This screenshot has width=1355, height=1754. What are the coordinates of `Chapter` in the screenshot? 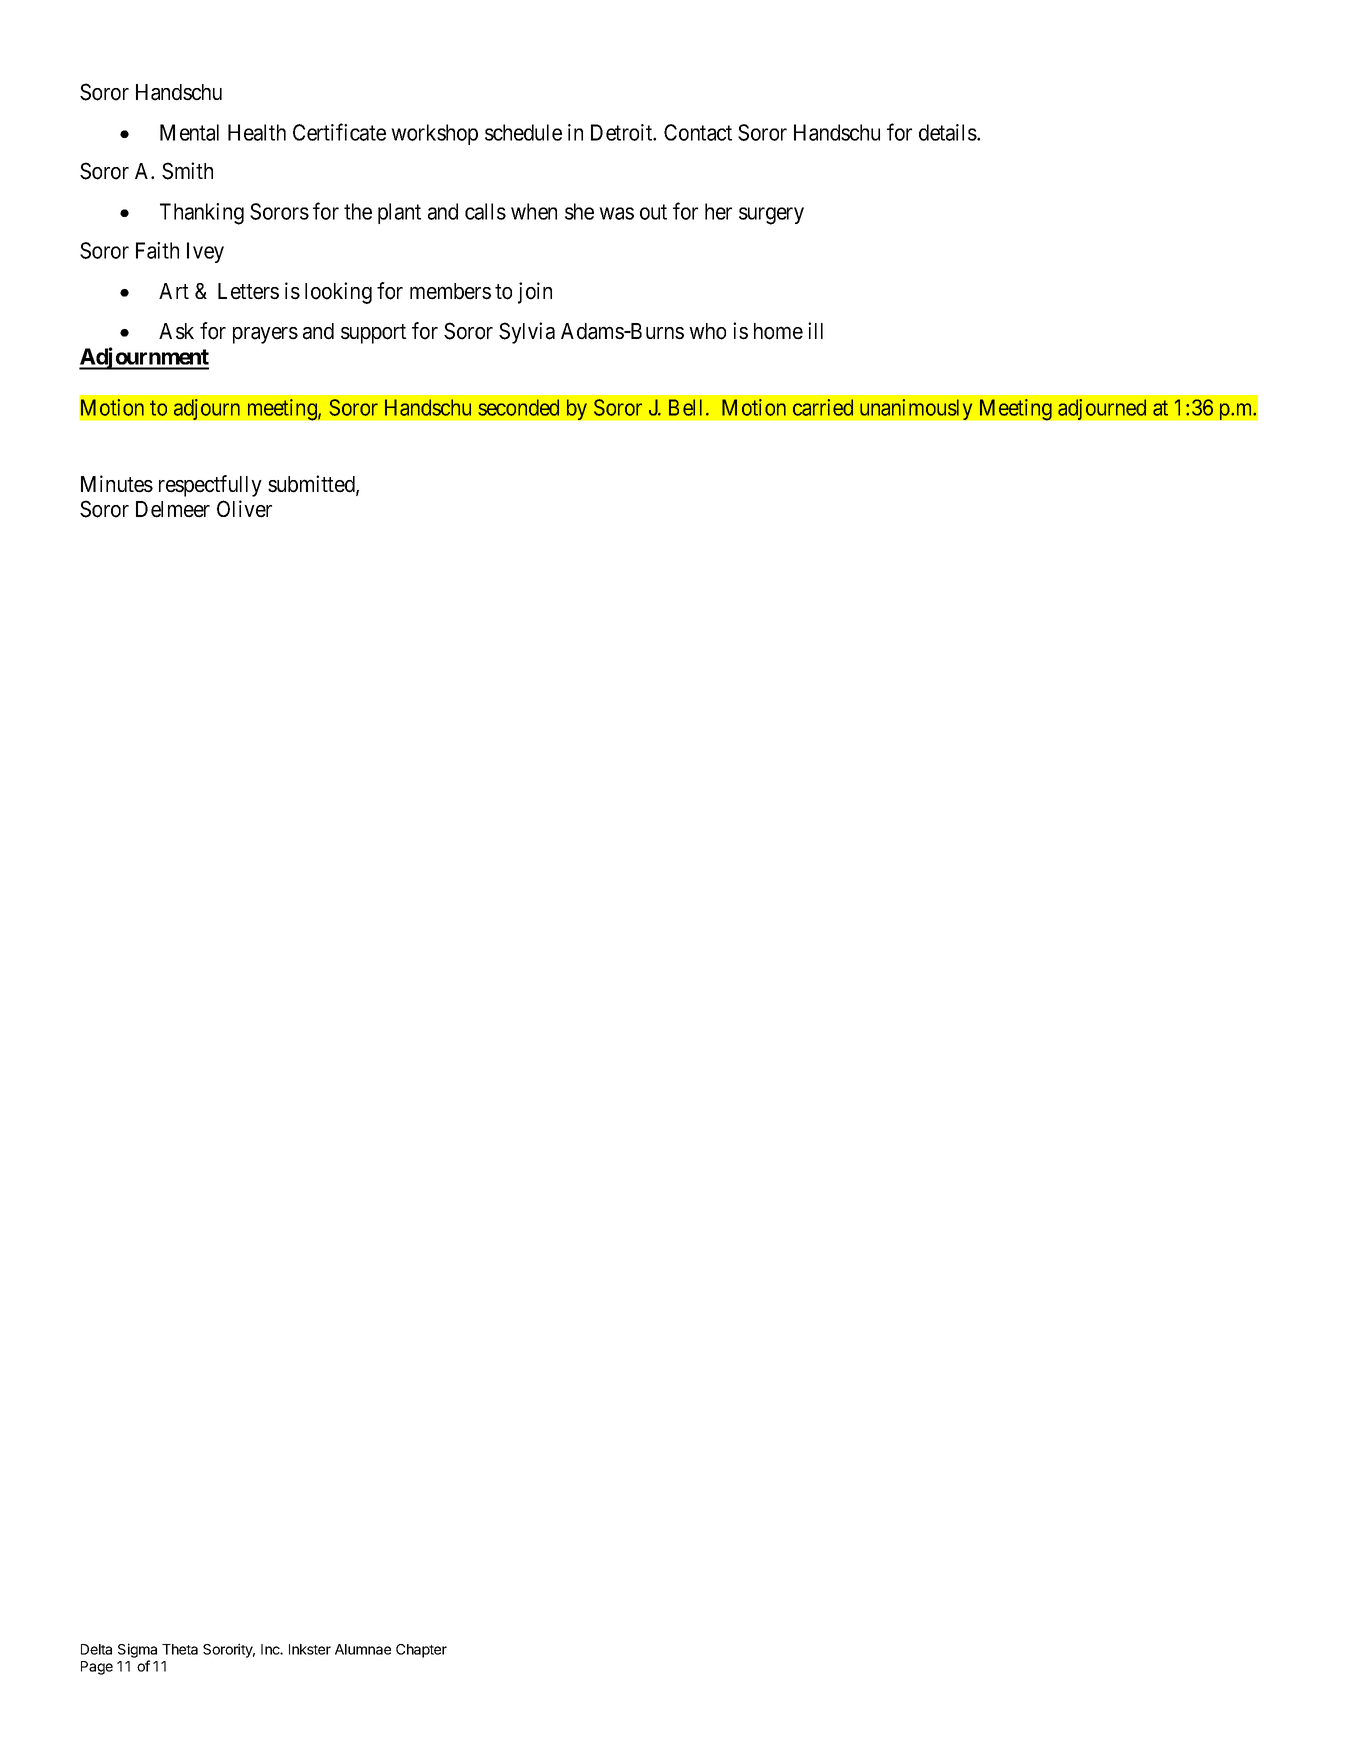 It's located at (421, 1651).
